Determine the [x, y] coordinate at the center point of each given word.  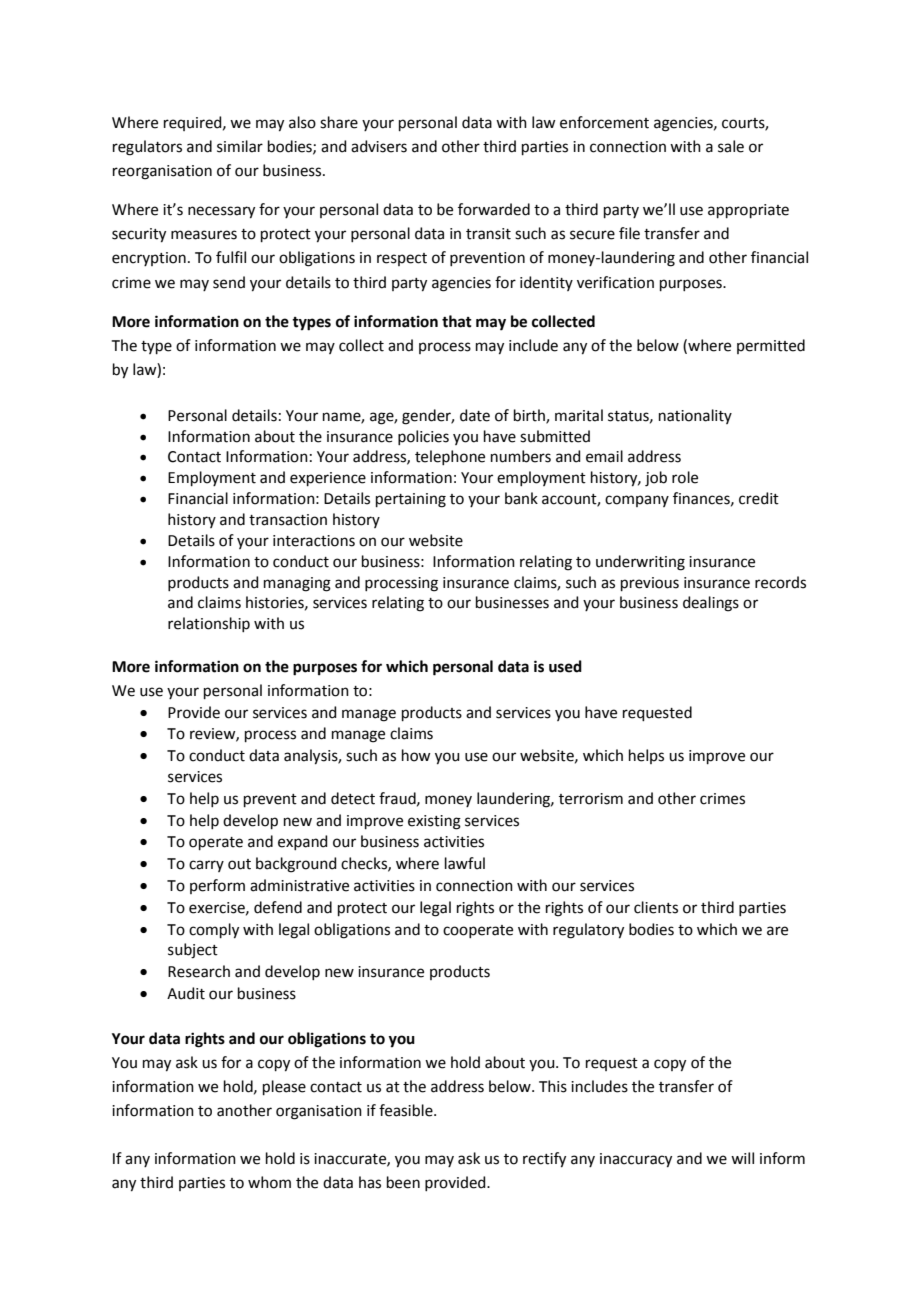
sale [731, 146]
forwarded [494, 209]
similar [240, 146]
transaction [288, 520]
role [685, 477]
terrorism [591, 799]
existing [434, 822]
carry [206, 866]
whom [269, 1182]
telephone [450, 457]
